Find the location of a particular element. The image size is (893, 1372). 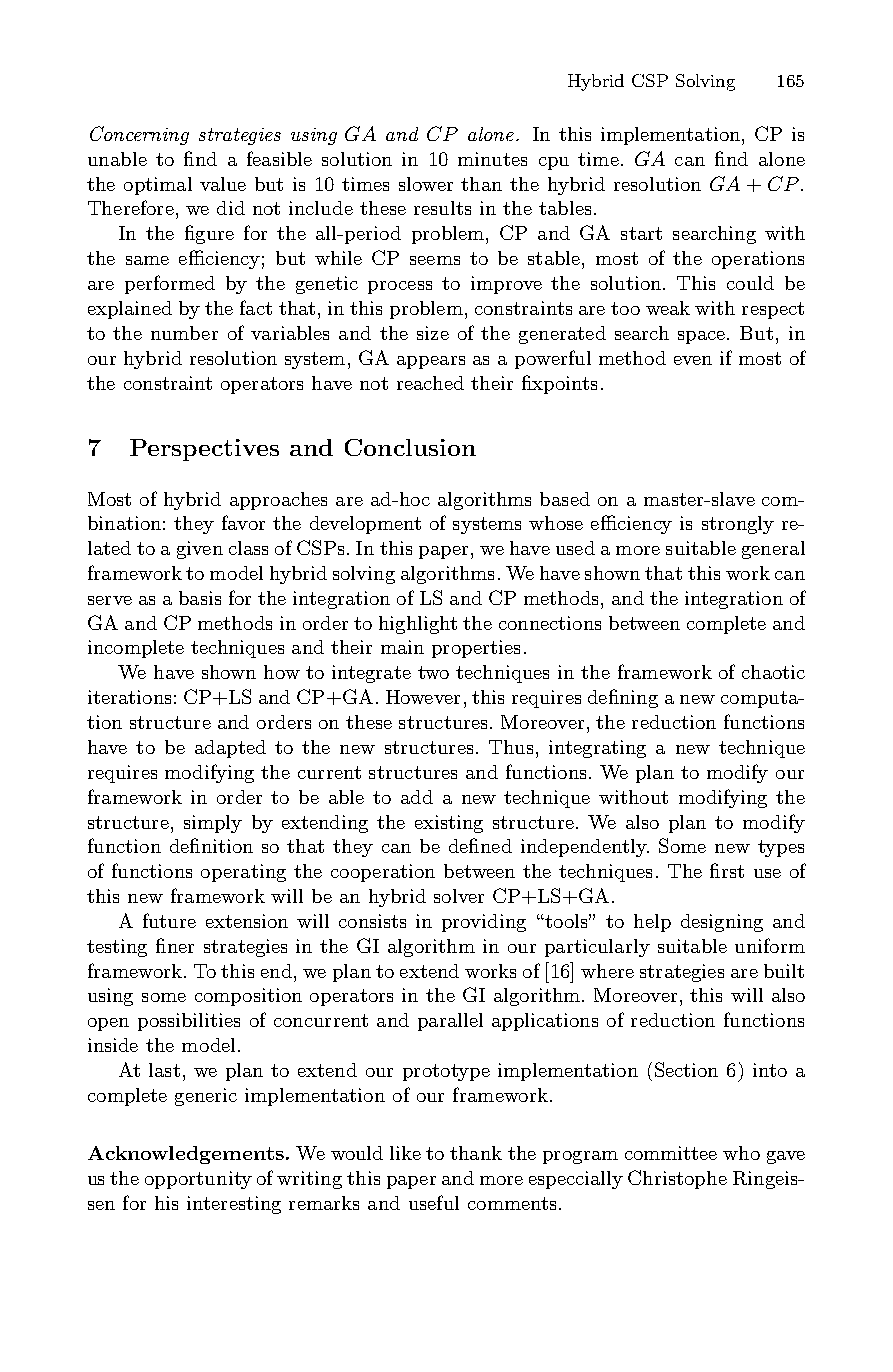

Conclusion is located at coordinates (410, 447).
